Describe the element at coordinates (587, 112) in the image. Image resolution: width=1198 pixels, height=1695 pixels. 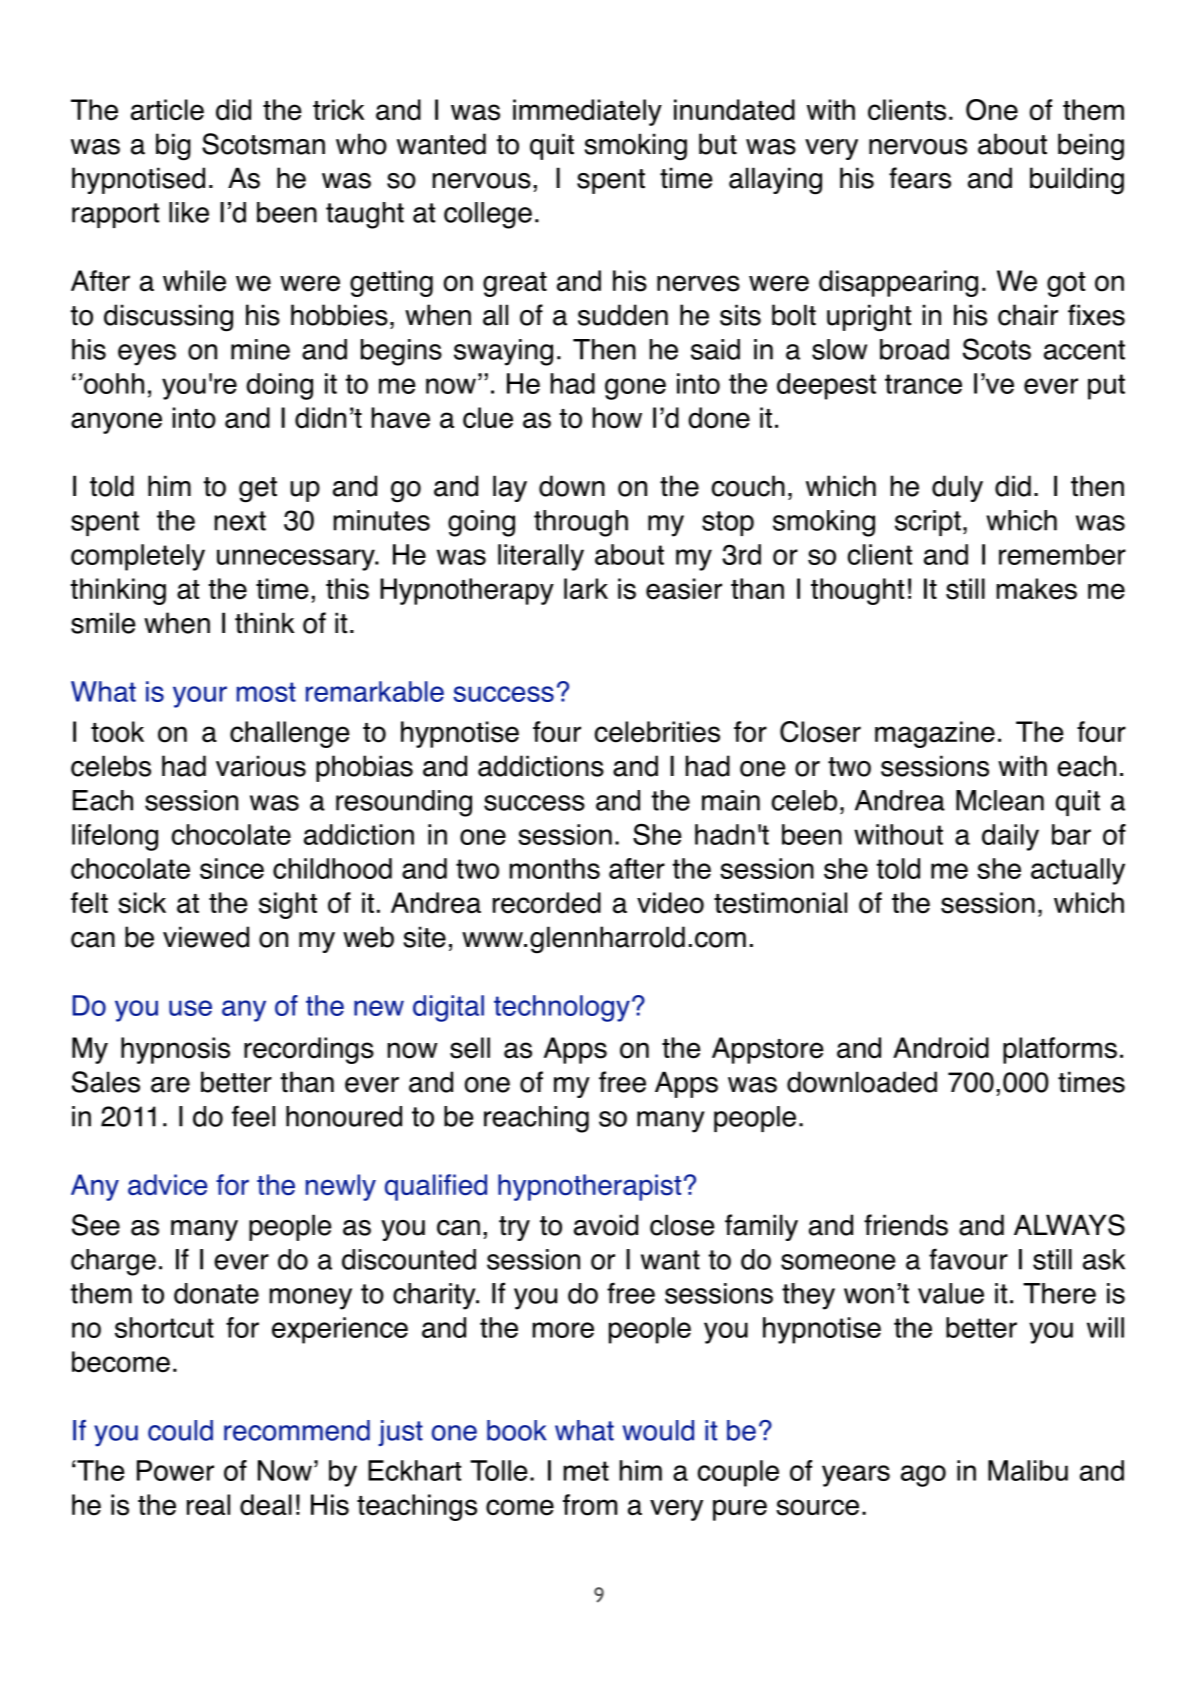
I see `immediately` at that location.
